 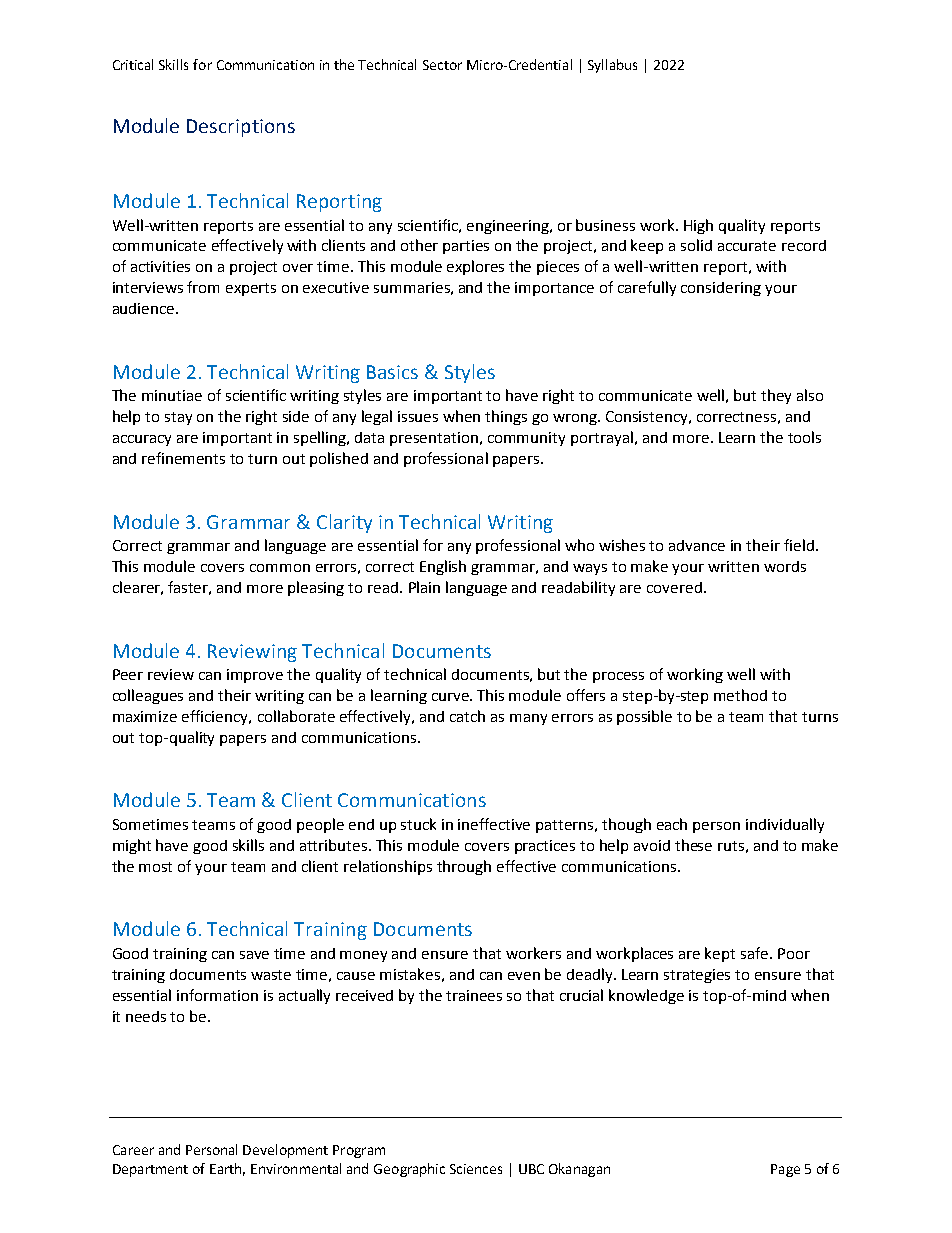 What do you see at coordinates (476, 1169) in the screenshot?
I see `Sciences` at bounding box center [476, 1169].
